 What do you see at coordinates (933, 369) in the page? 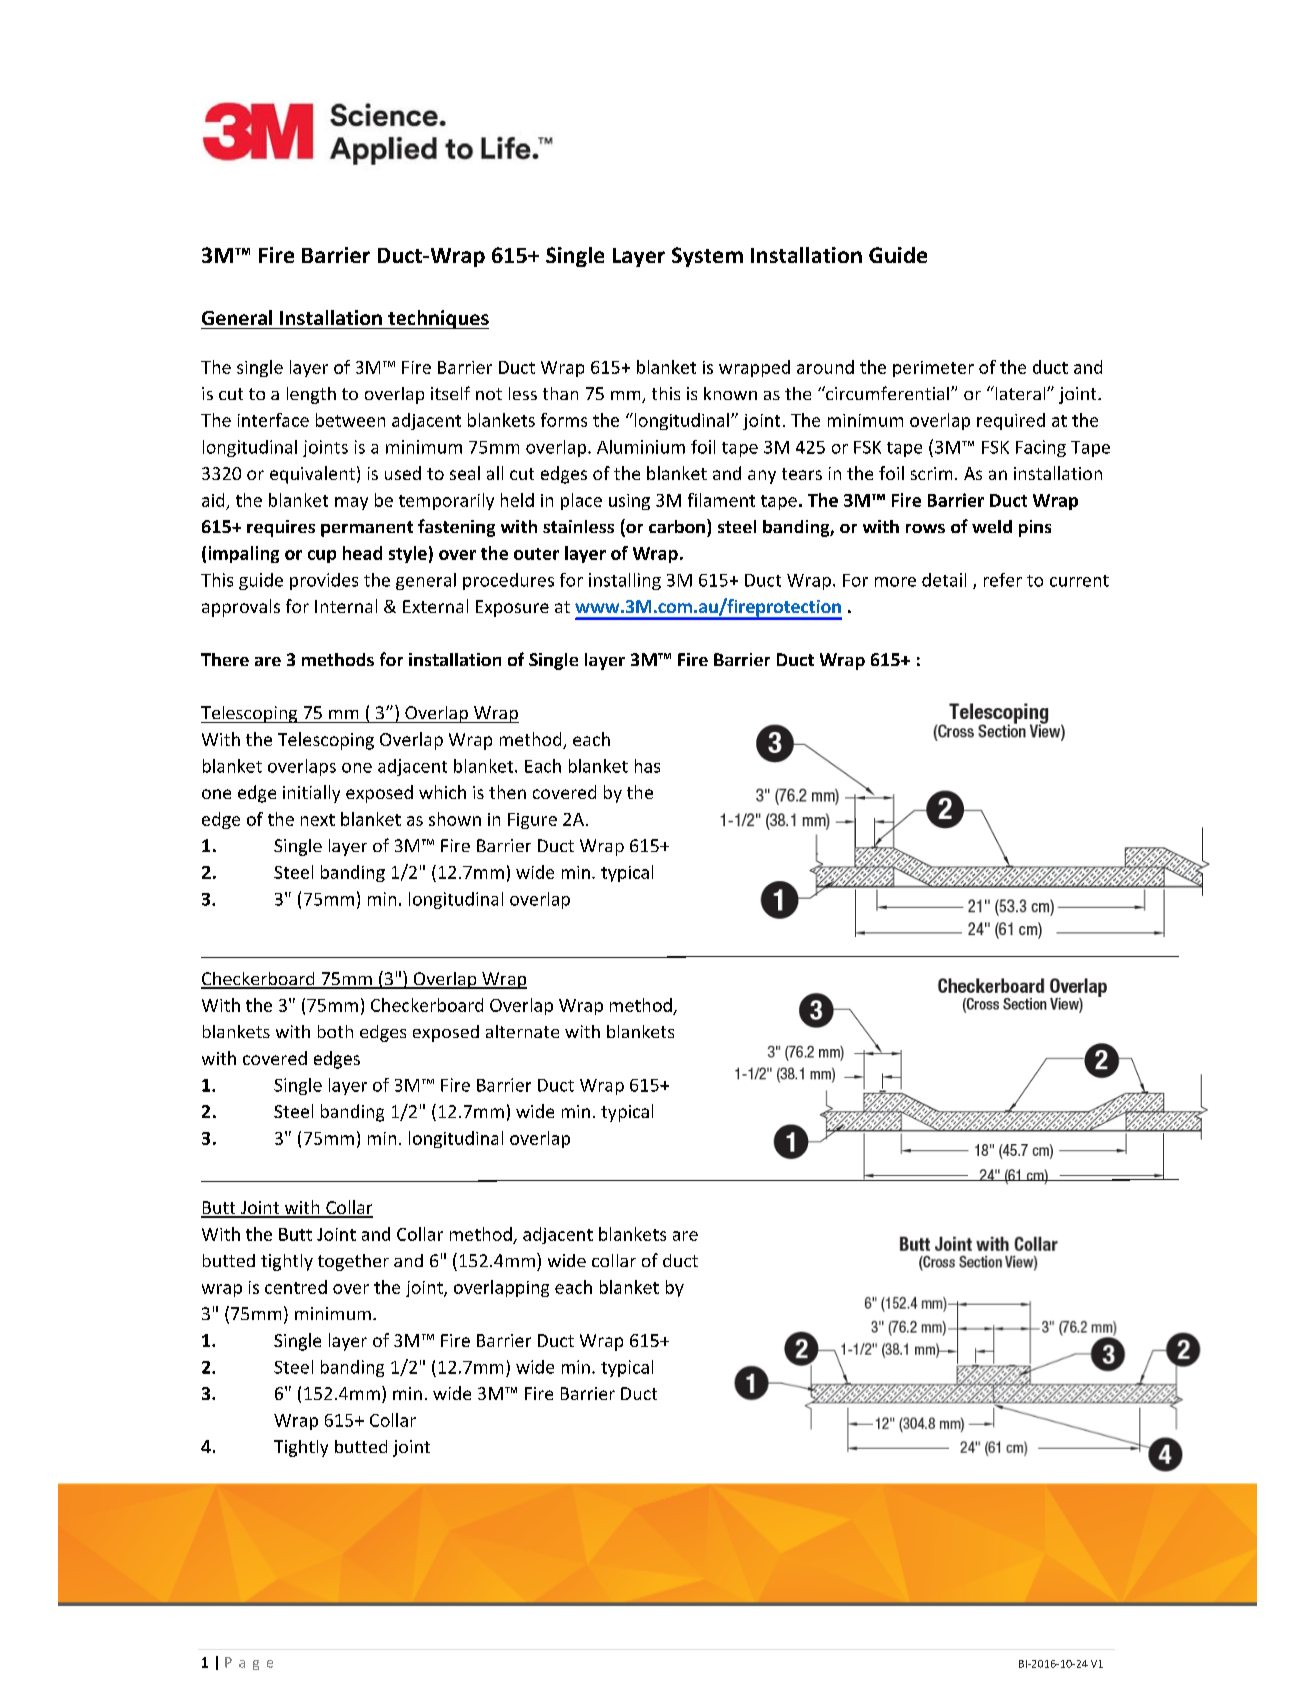
I see `perimeter` at bounding box center [933, 369].
